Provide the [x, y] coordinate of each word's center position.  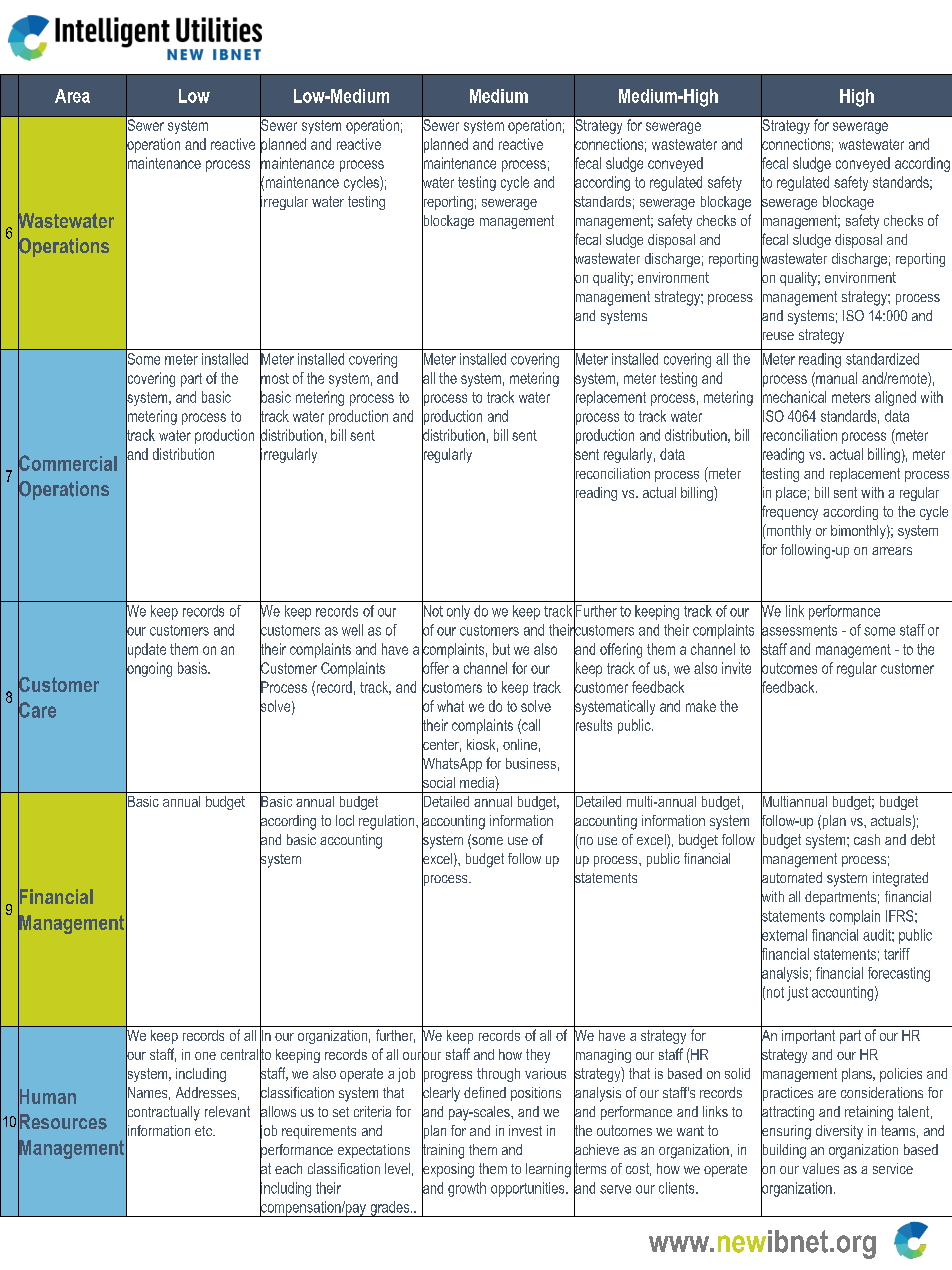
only [458, 612]
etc [204, 1131]
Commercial [67, 463]
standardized [882, 359]
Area [72, 96]
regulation [388, 822]
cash [867, 839]
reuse [777, 336]
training [443, 1151]
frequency [789, 513]
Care [37, 710]
